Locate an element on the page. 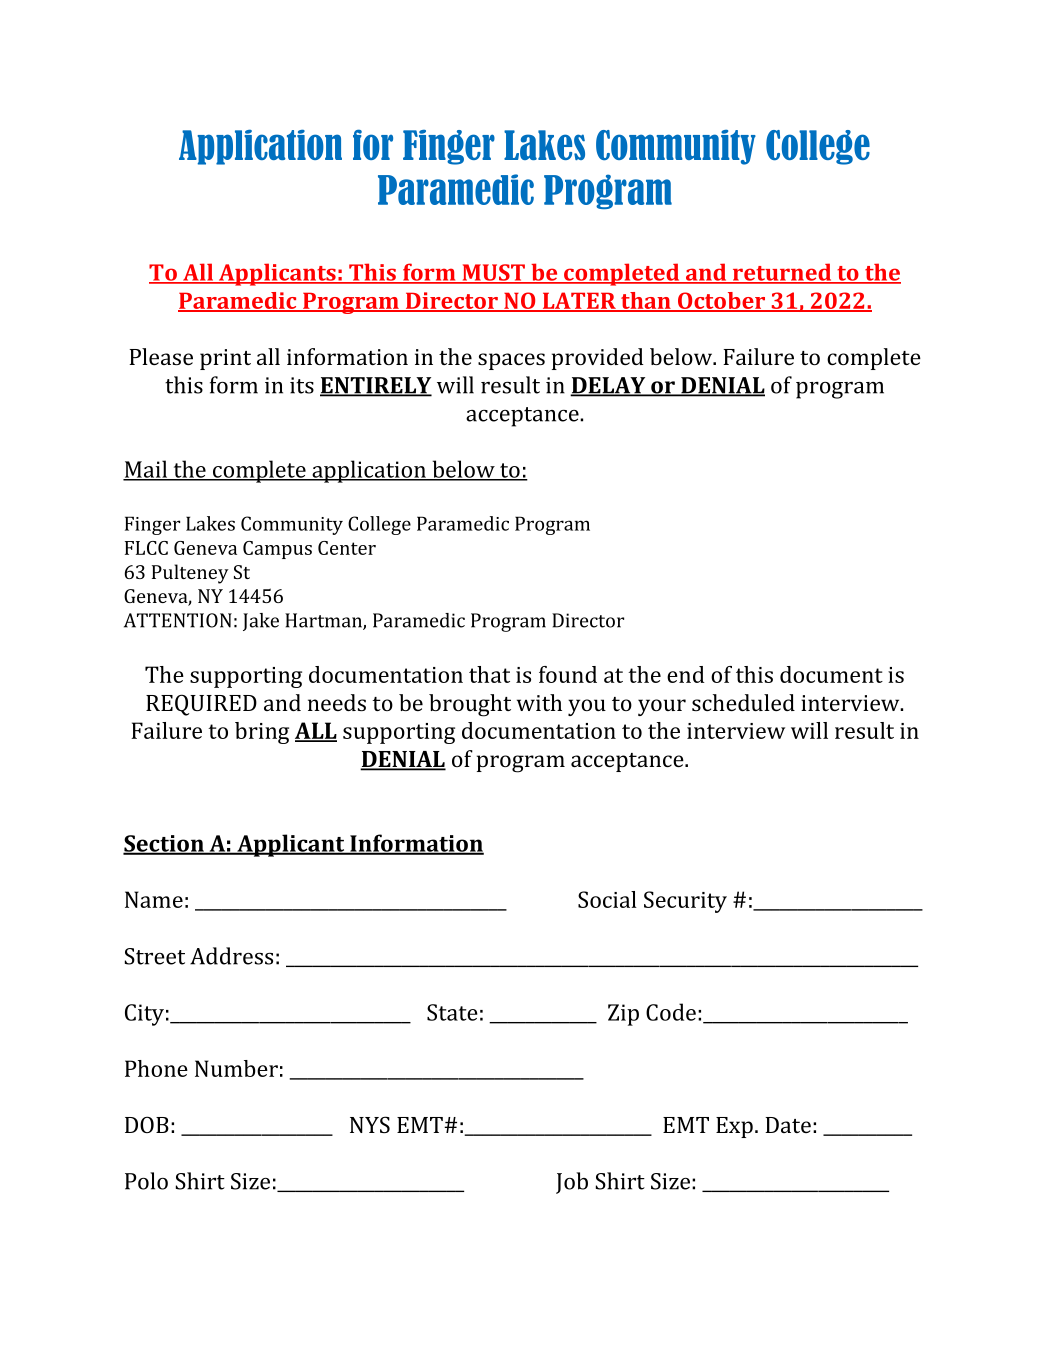 The height and width of the document is (1358, 1050). Security is located at coordinates (685, 902).
